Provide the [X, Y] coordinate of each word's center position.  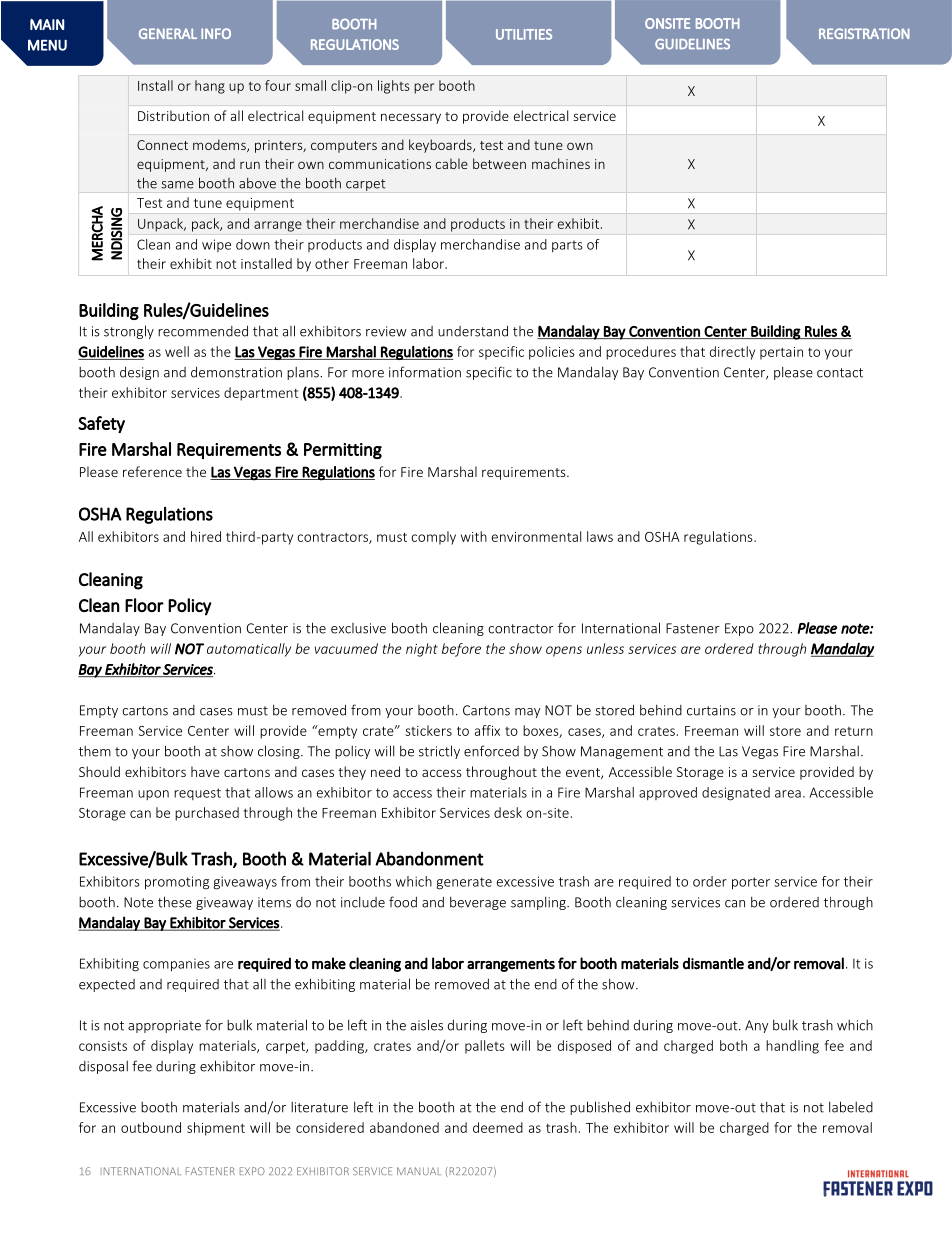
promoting [177, 883]
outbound [151, 1127]
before [461, 650]
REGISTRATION [864, 33]
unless [605, 648]
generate [464, 883]
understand [473, 331]
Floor [144, 605]
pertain [781, 353]
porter [751, 883]
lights [394, 87]
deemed [498, 1127]
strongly [129, 332]
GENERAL [168, 33]
